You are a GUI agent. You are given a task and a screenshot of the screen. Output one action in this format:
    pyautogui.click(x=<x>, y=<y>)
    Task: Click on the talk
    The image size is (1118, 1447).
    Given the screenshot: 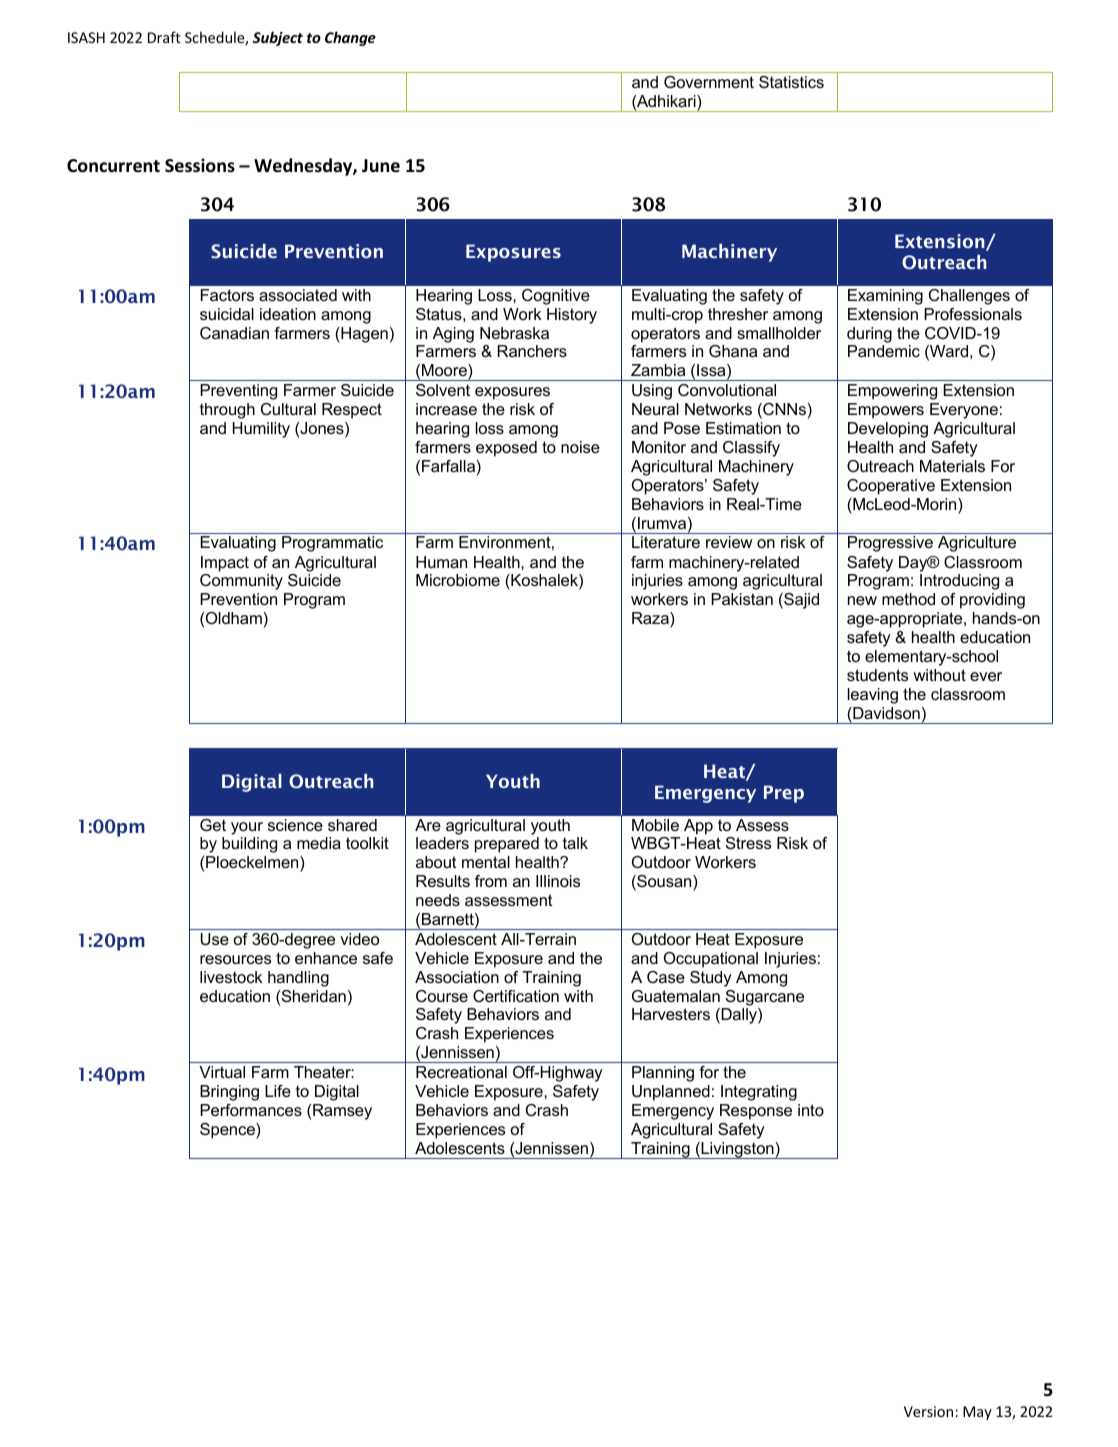 What is the action you would take?
    pyautogui.click(x=575, y=843)
